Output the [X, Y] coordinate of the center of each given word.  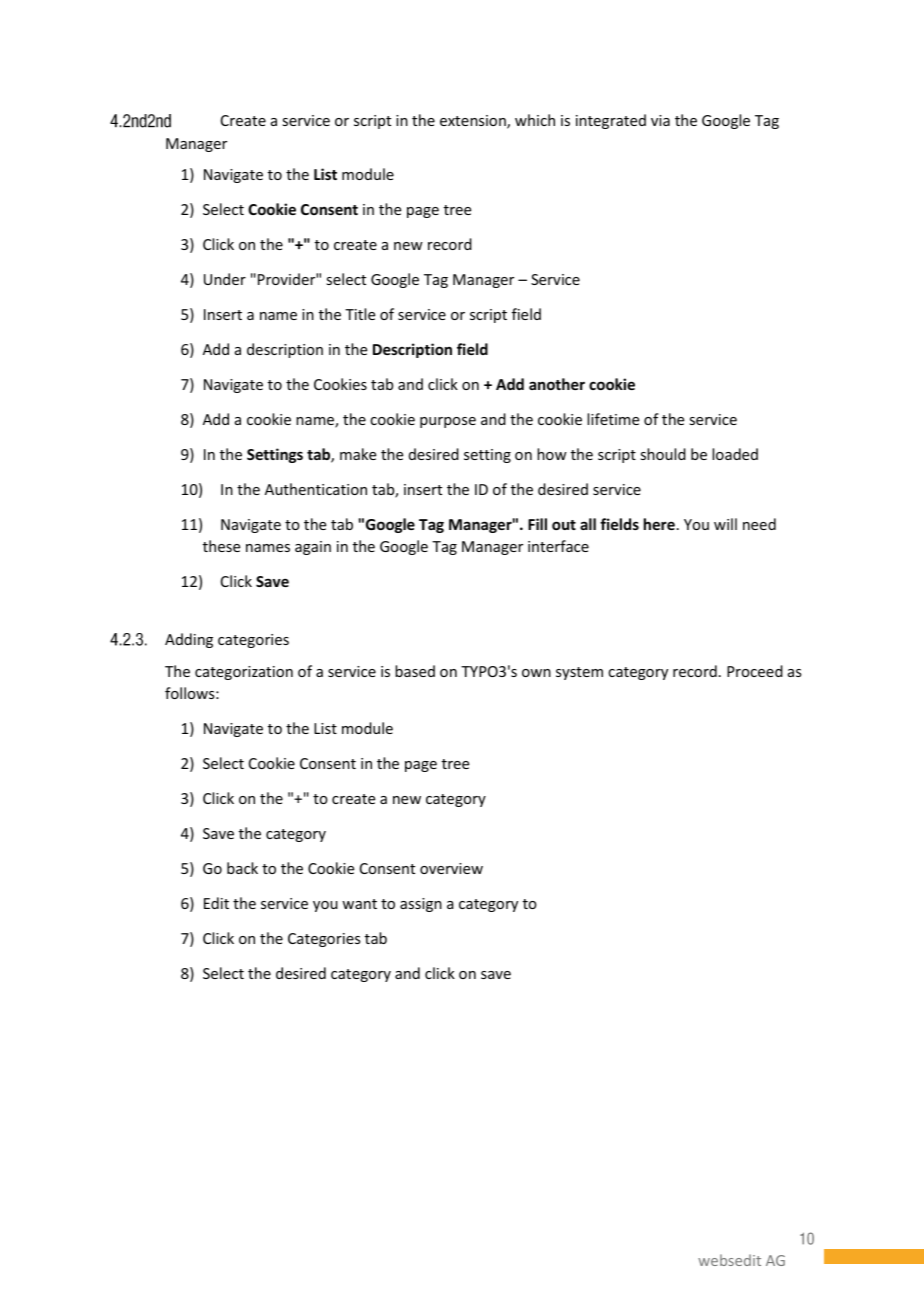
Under [225, 279]
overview [451, 868]
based [415, 671]
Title [360, 314]
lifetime [613, 419]
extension [474, 122]
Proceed [755, 671]
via [660, 120]
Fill [537, 524]
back [242, 868]
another [557, 384]
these [221, 546]
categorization [244, 673]
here [659, 524]
